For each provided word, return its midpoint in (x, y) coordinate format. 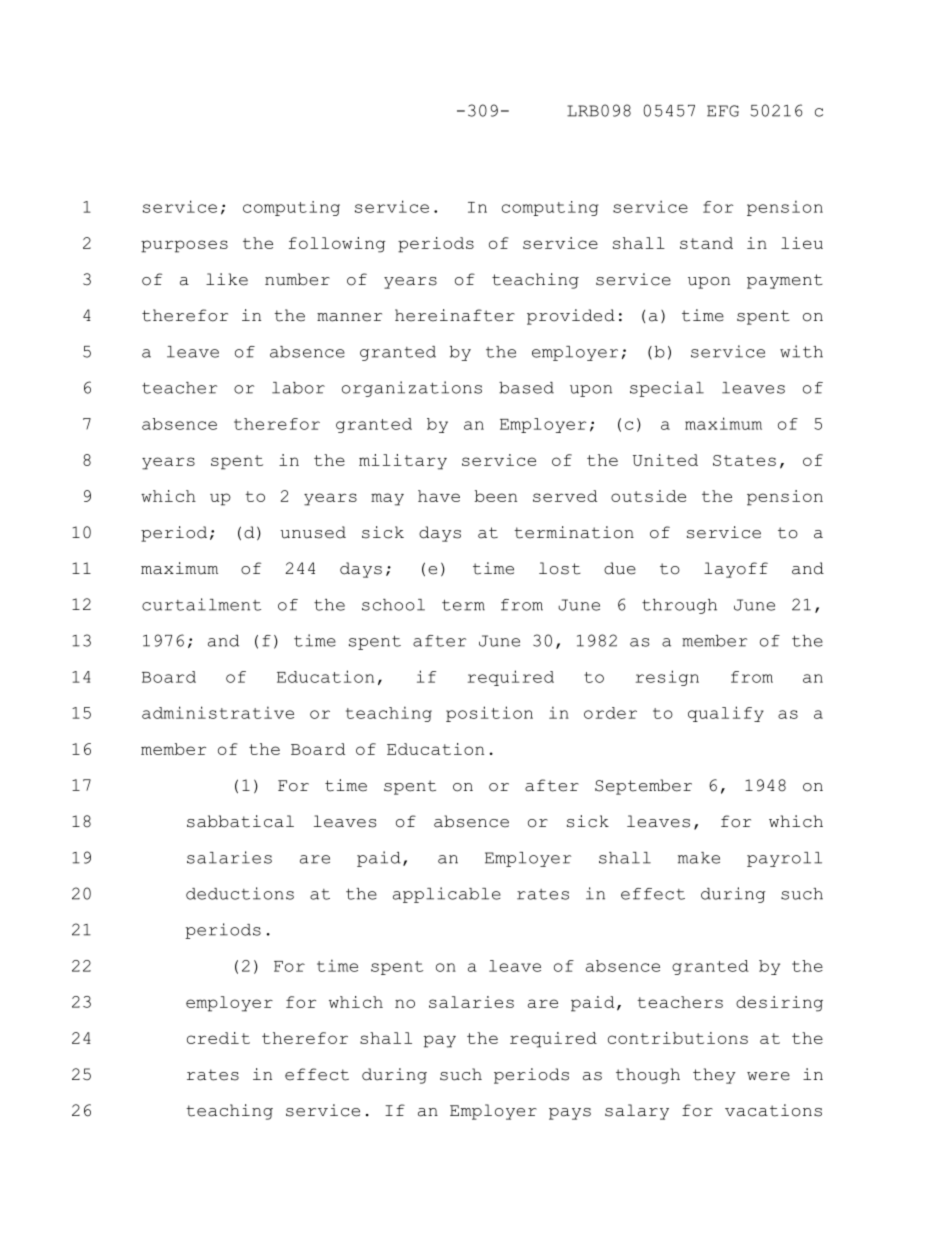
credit (218, 1038)
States (744, 460)
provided (571, 317)
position (489, 714)
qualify (726, 714)
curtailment (201, 604)
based (526, 388)
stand (706, 243)
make (699, 858)
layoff (736, 570)
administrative (218, 712)
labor (298, 388)
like (227, 279)
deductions (240, 893)
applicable (447, 895)
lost (560, 568)
